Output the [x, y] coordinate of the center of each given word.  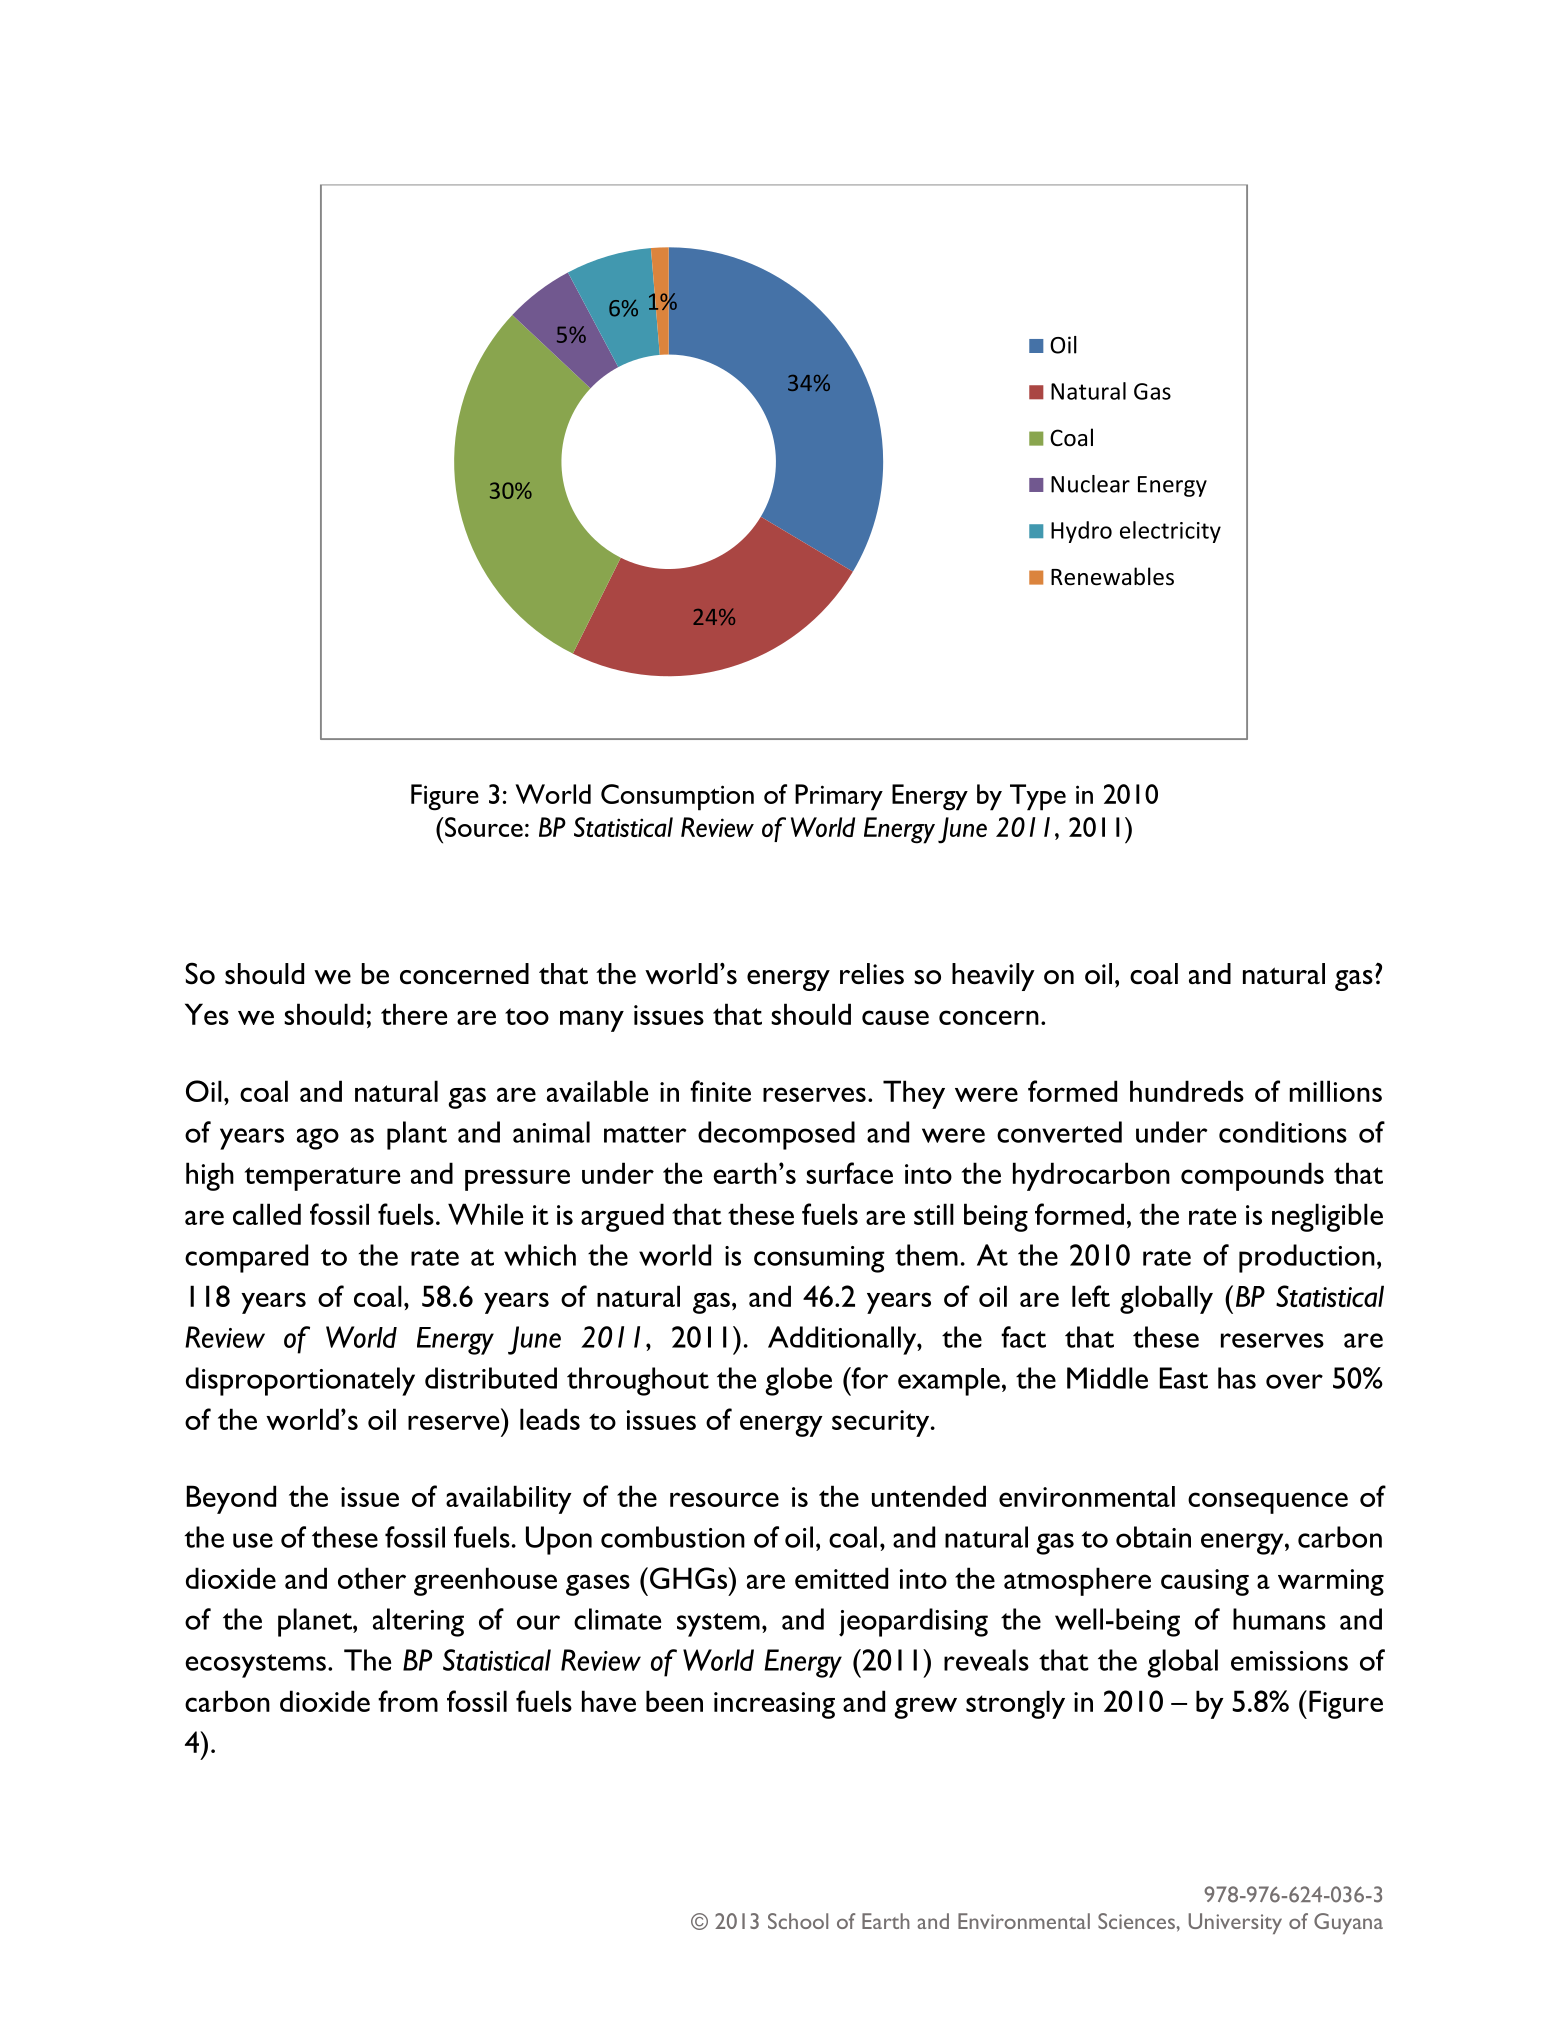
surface [849, 1173]
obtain [1153, 1537]
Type [1038, 797]
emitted [841, 1578]
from [408, 1701]
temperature [322, 1179]
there [414, 1014]
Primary [839, 797]
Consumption [677, 797]
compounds [1252, 1176]
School [798, 1921]
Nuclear [1090, 484]
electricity [1170, 532]
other [372, 1578]
